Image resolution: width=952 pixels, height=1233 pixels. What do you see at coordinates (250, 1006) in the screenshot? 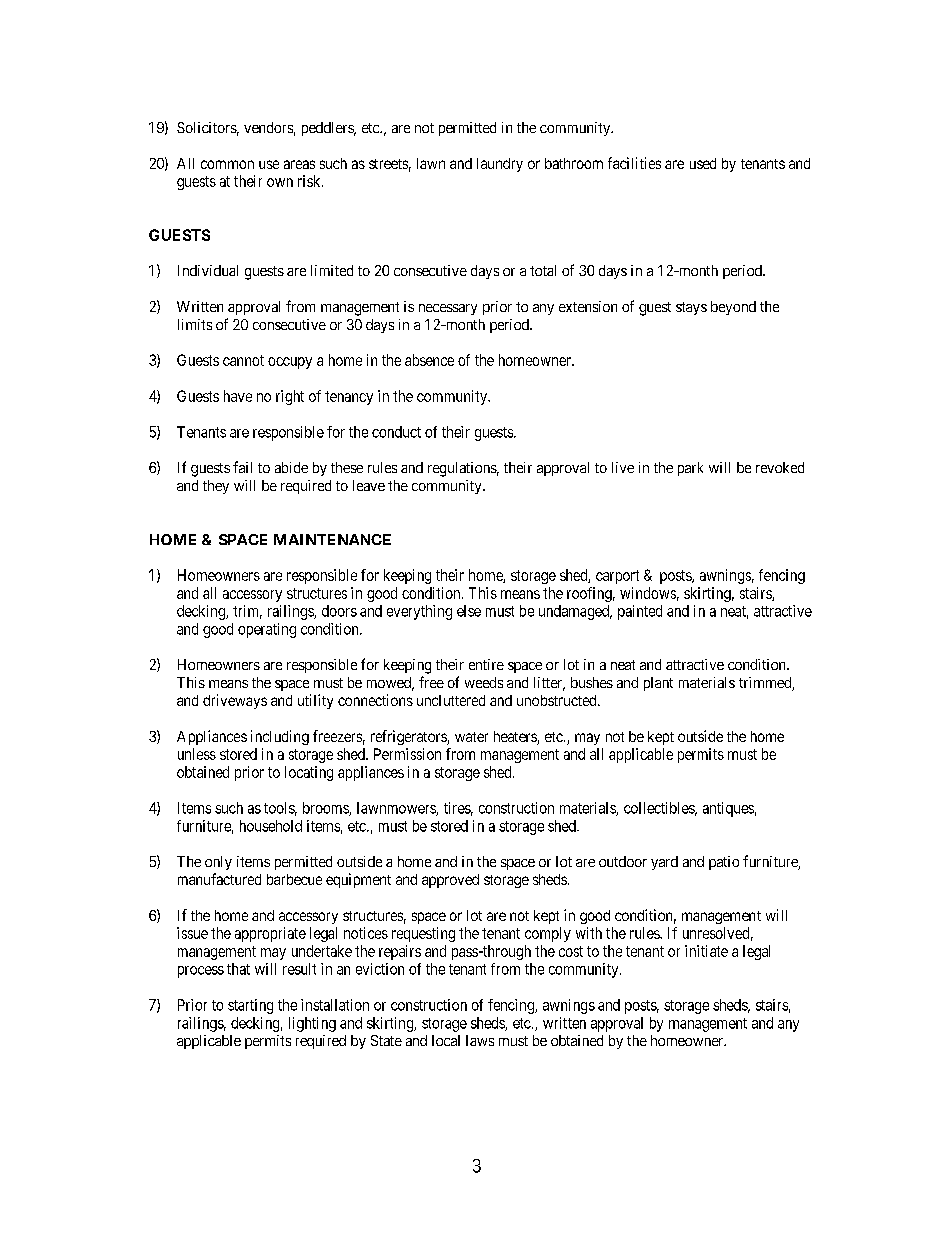
I see `starting` at bounding box center [250, 1006].
